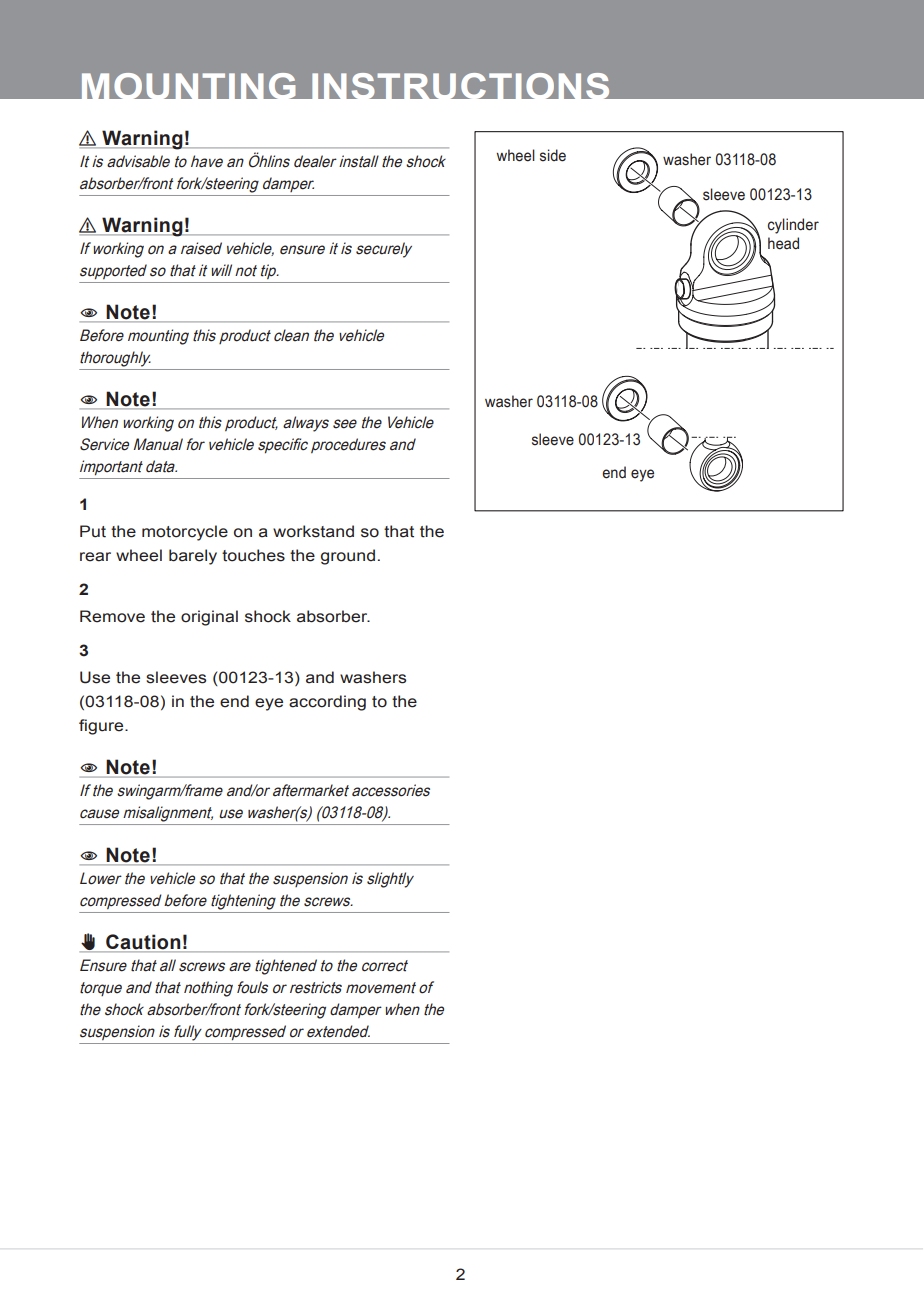 This screenshot has height=1311, width=924. What do you see at coordinates (209, 618) in the screenshot?
I see `original` at bounding box center [209, 618].
